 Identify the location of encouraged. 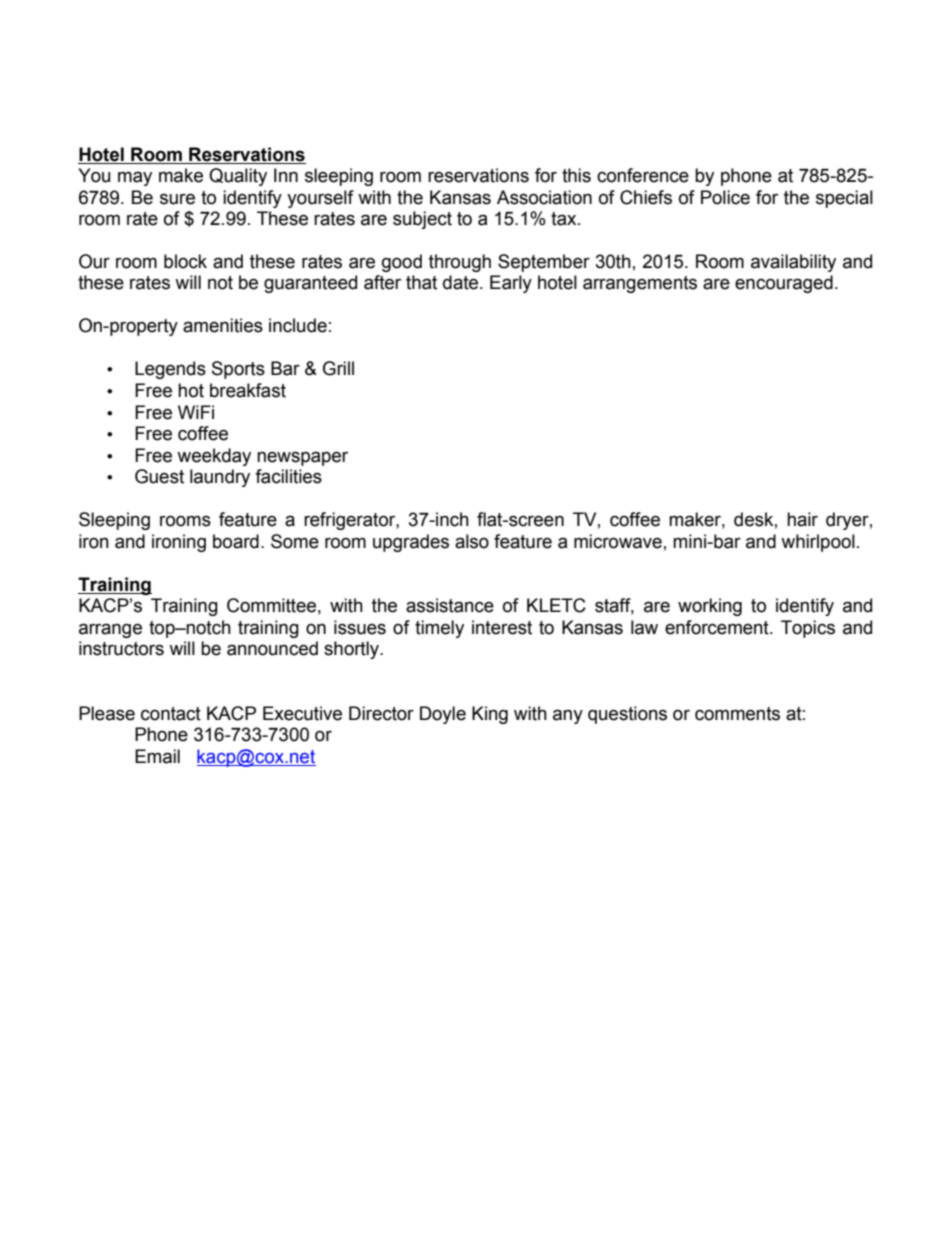
(784, 284).
